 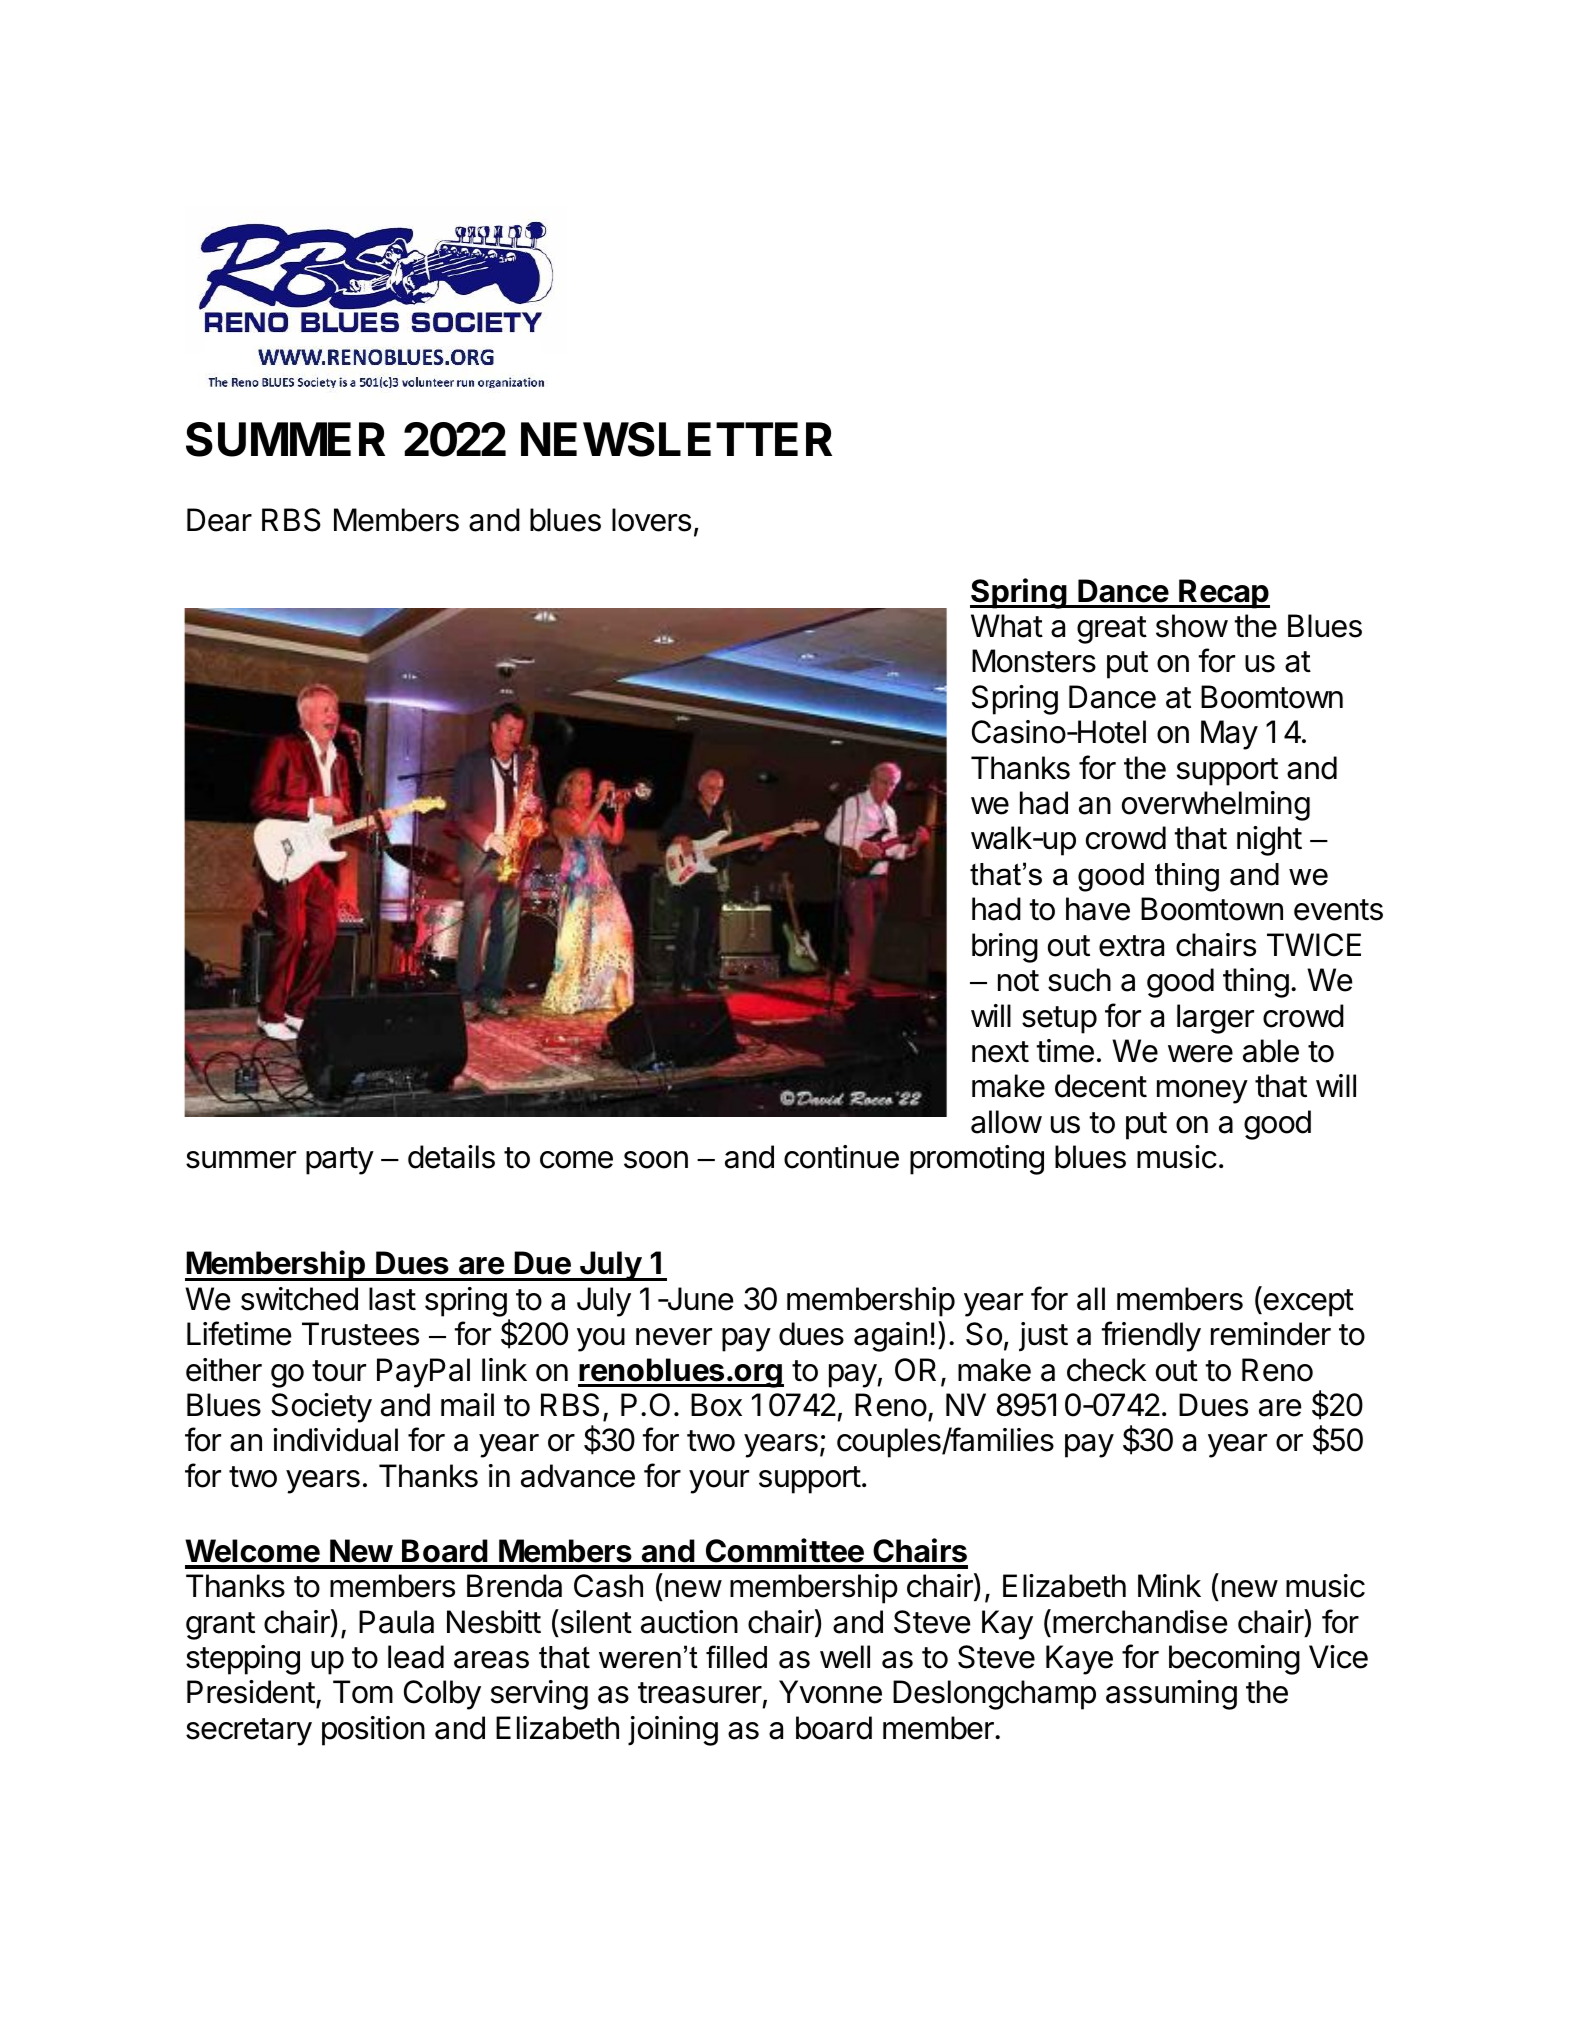 What do you see at coordinates (676, 439) in the document?
I see `NEWSLETTER` at bounding box center [676, 439].
